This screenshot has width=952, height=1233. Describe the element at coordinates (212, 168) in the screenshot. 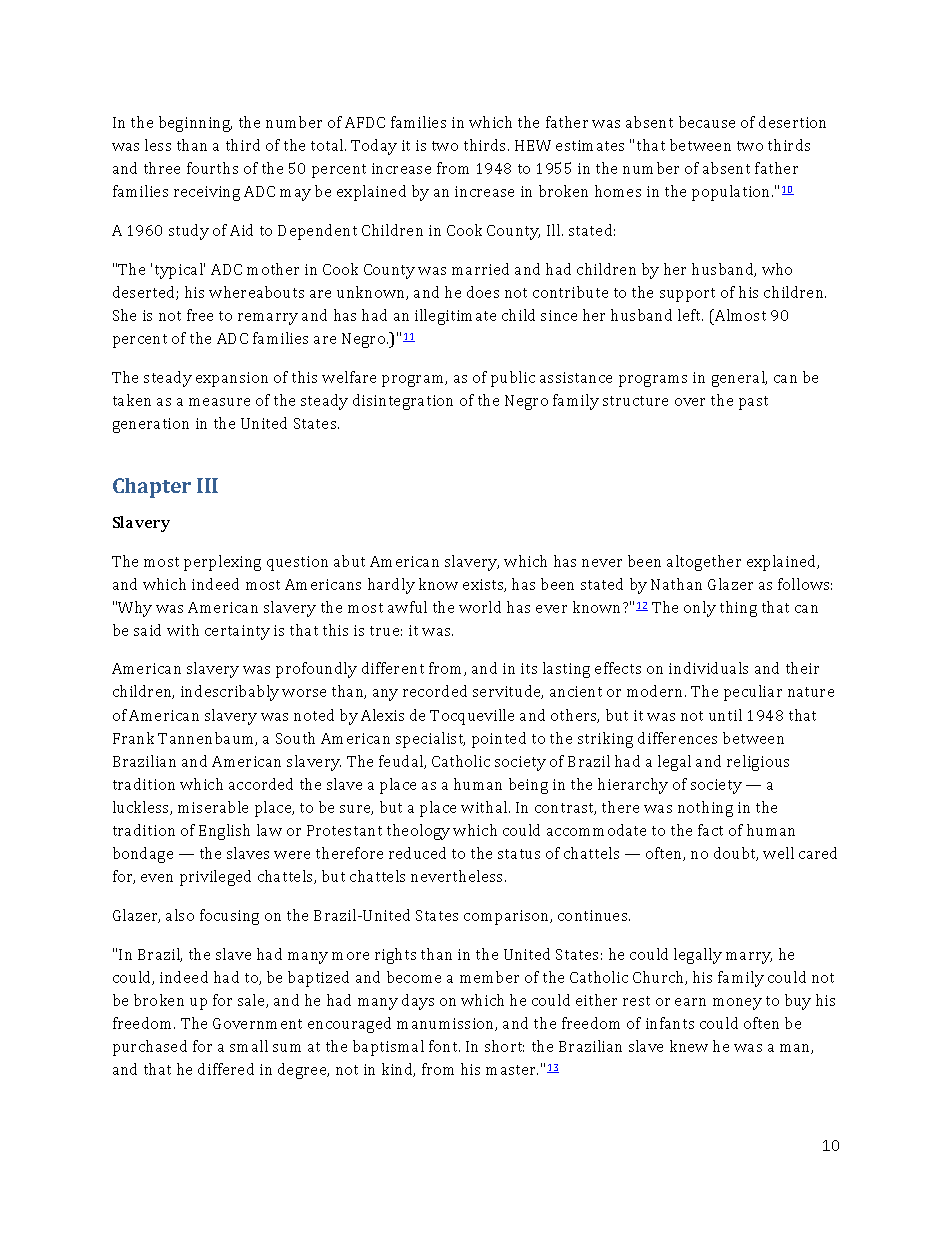

I see `fourths` at that location.
